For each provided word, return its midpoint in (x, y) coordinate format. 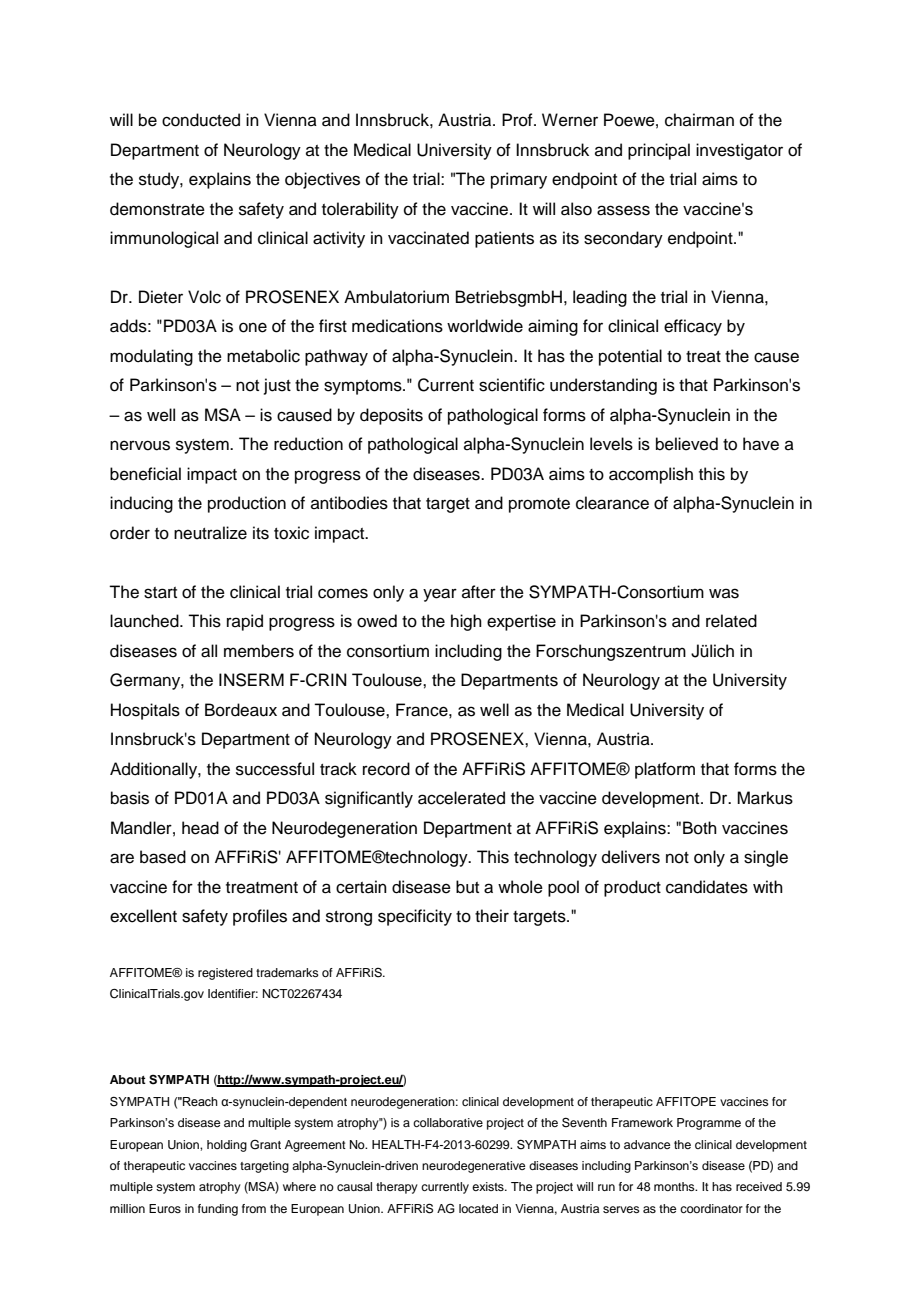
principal (659, 151)
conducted (201, 120)
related (731, 621)
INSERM (251, 680)
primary (519, 180)
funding (218, 1210)
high (466, 622)
